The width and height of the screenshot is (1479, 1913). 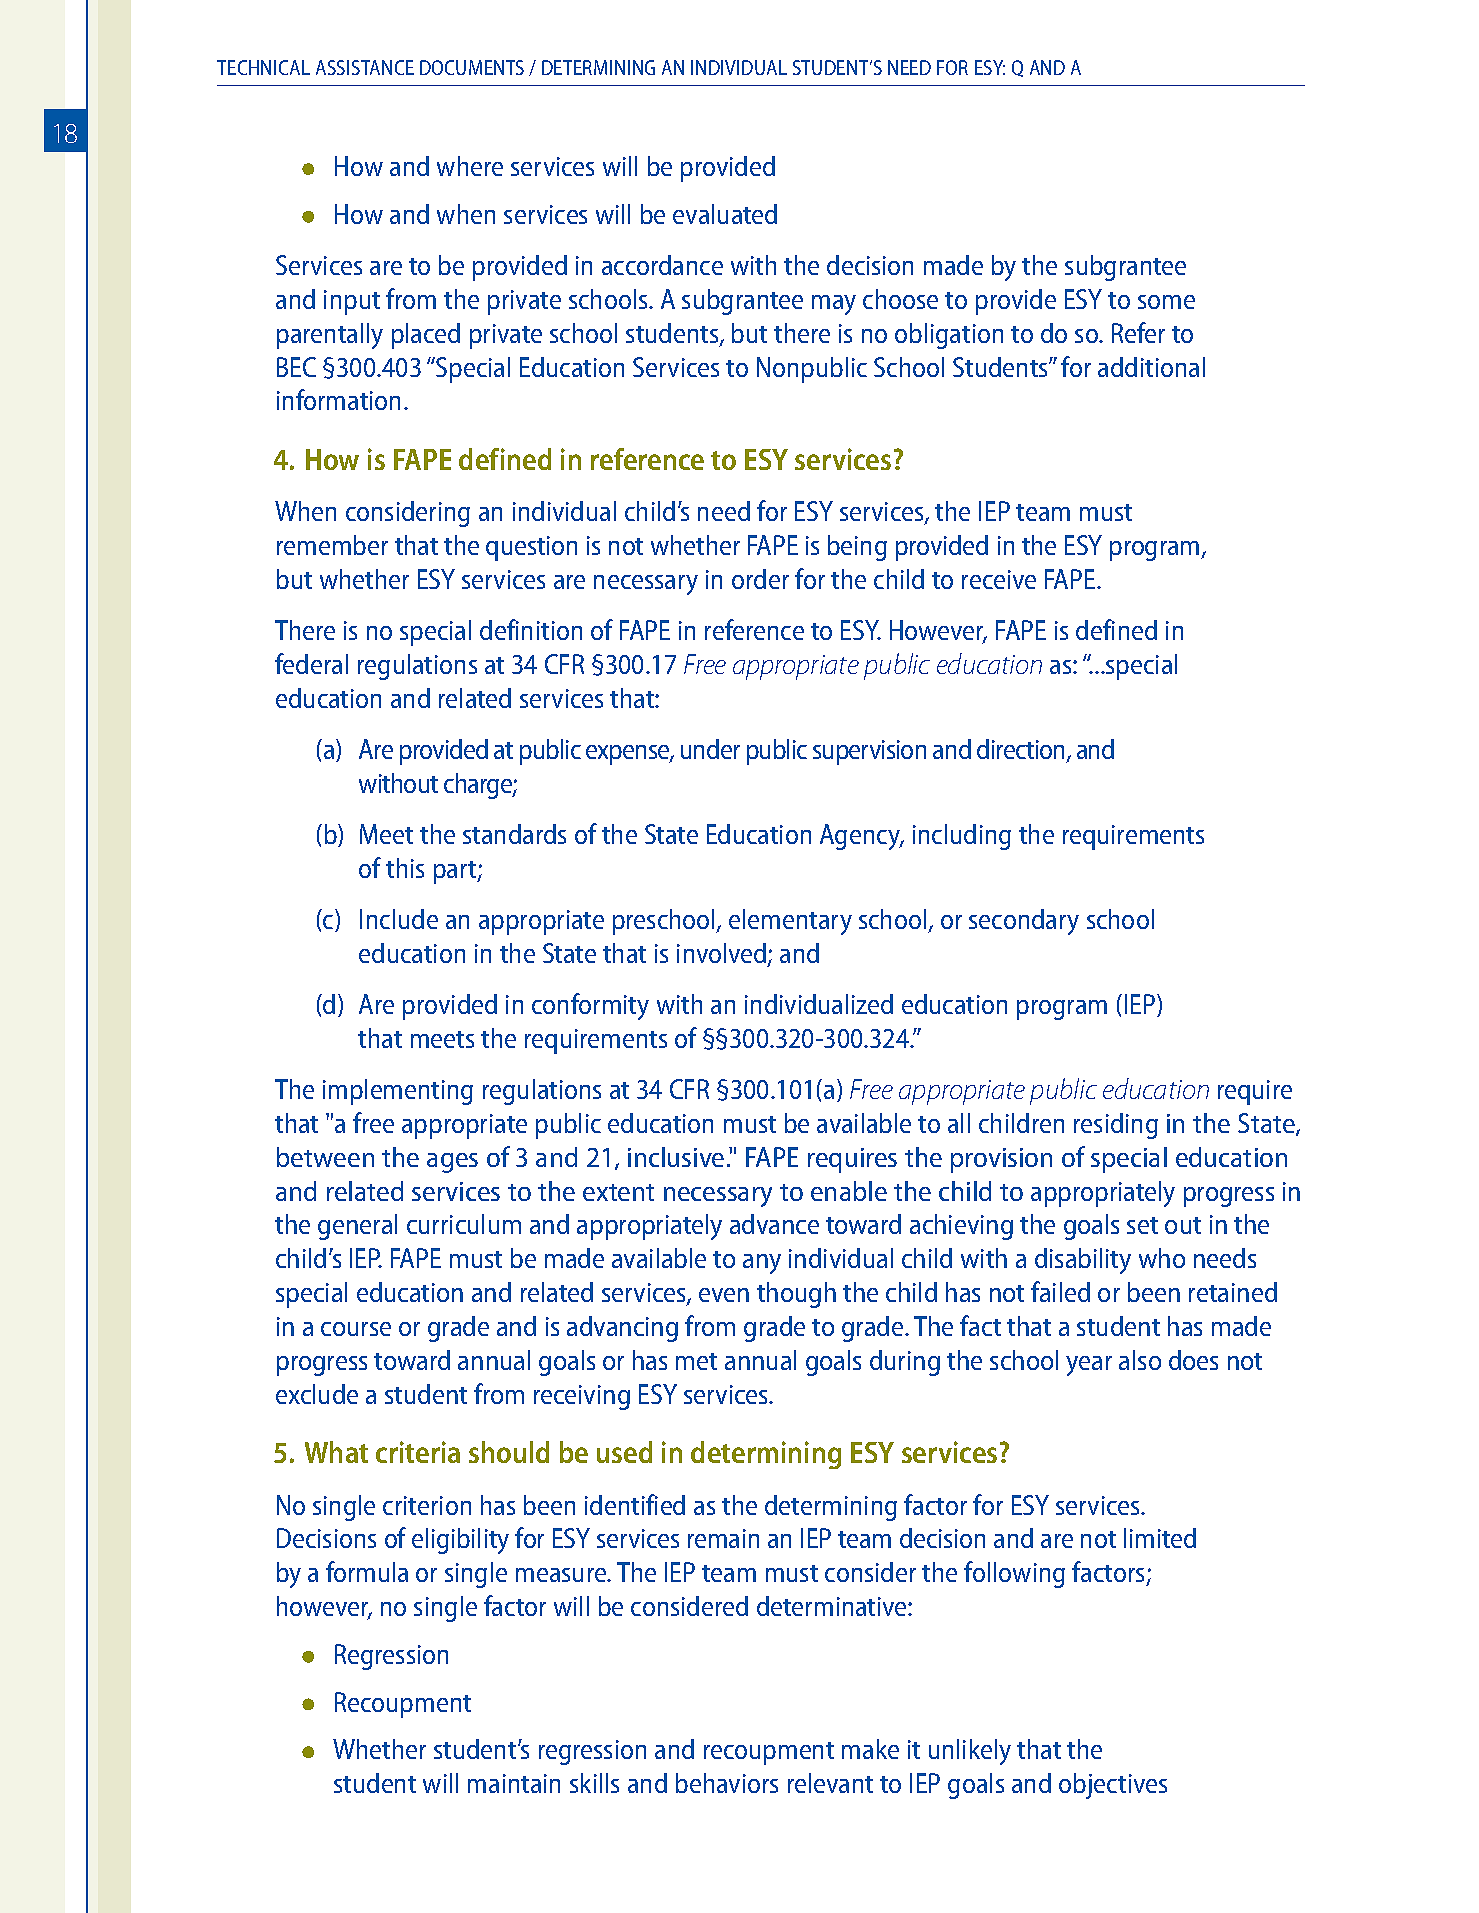 What do you see at coordinates (1113, 1786) in the screenshot?
I see `objectives` at bounding box center [1113, 1786].
